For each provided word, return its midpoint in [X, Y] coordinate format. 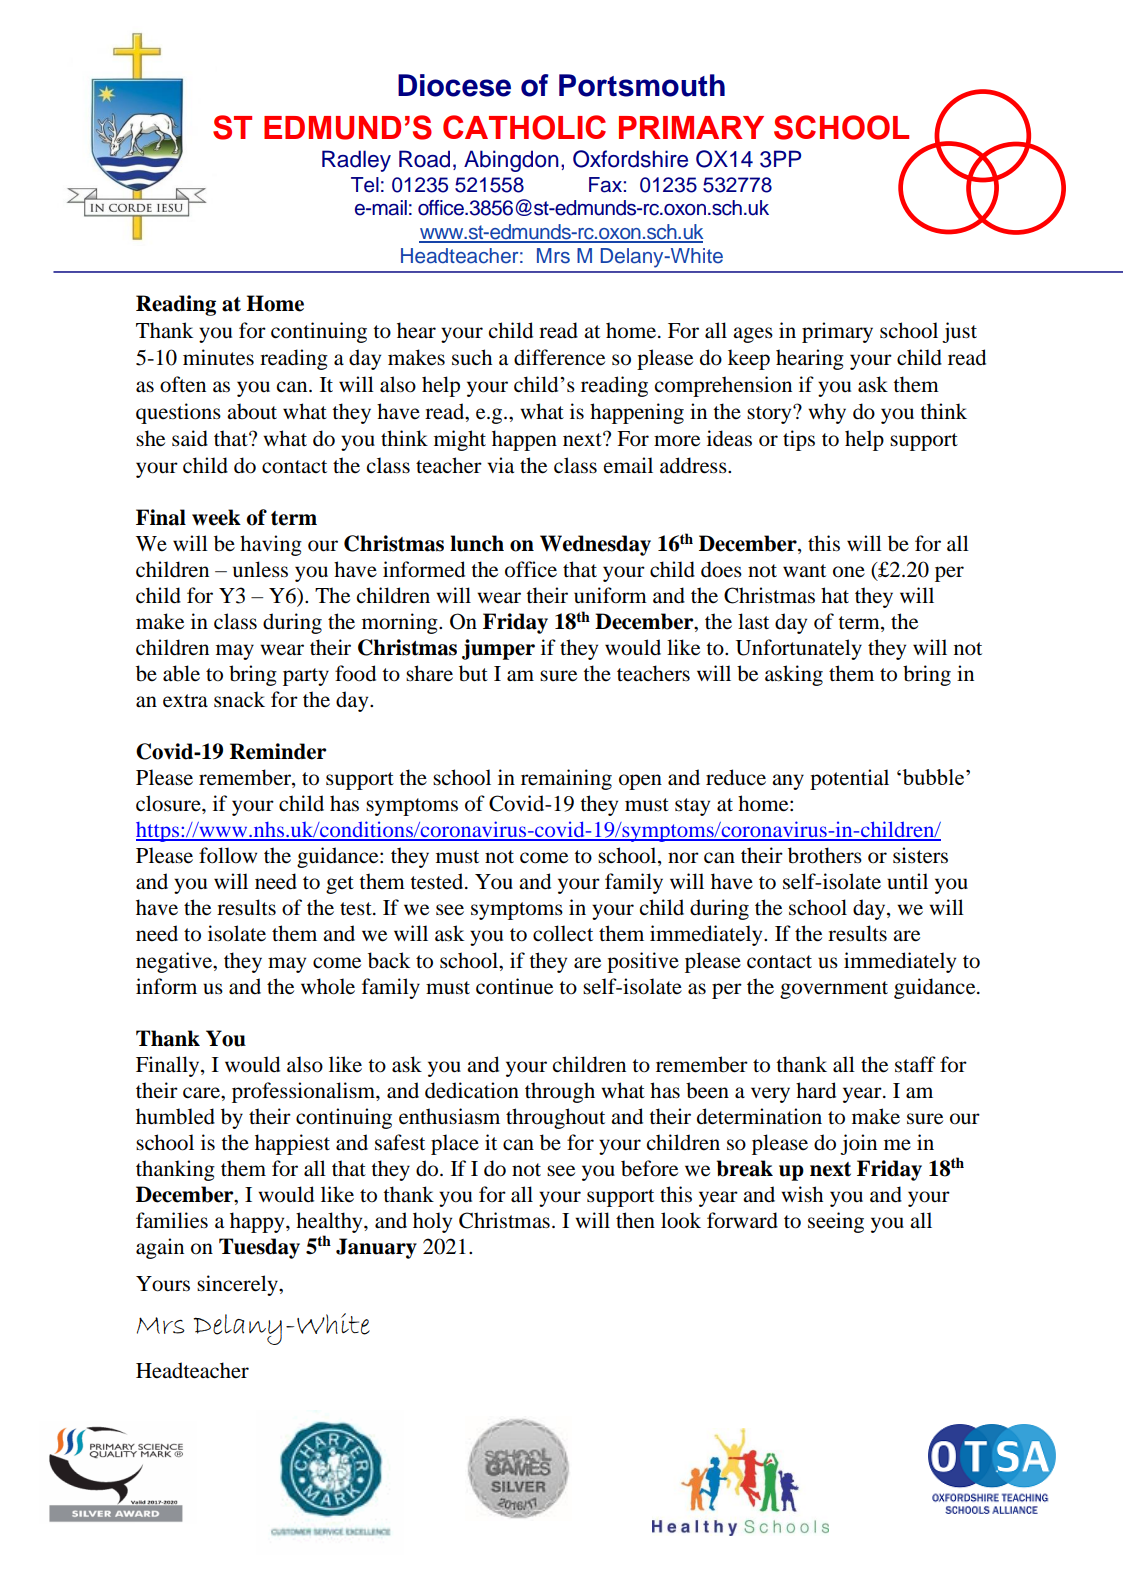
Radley [356, 161]
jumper [498, 649]
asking [794, 675]
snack [239, 699]
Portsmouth [642, 85]
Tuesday [259, 1248]
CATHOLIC [524, 127]
